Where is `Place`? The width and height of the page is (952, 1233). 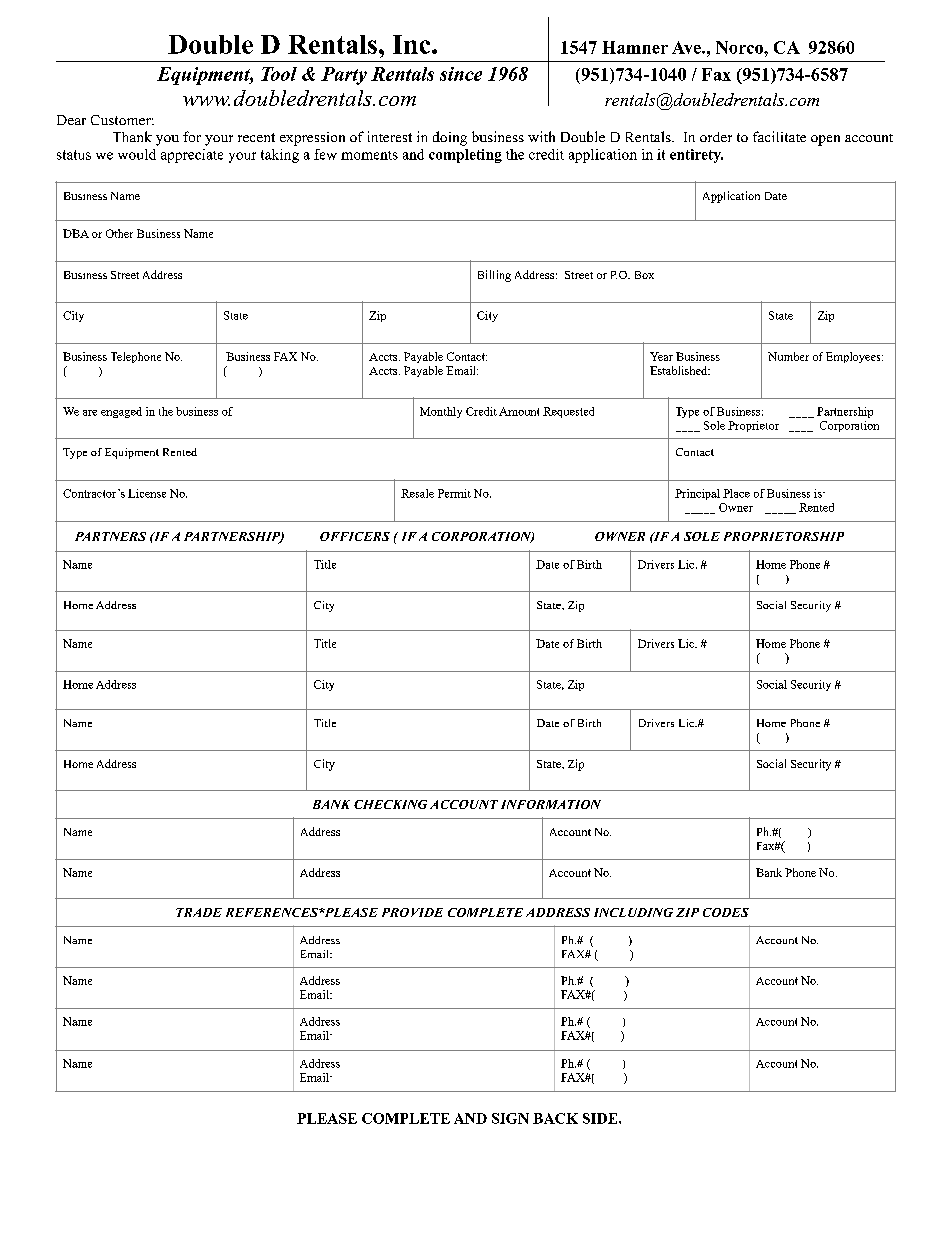 Place is located at coordinates (736, 493).
